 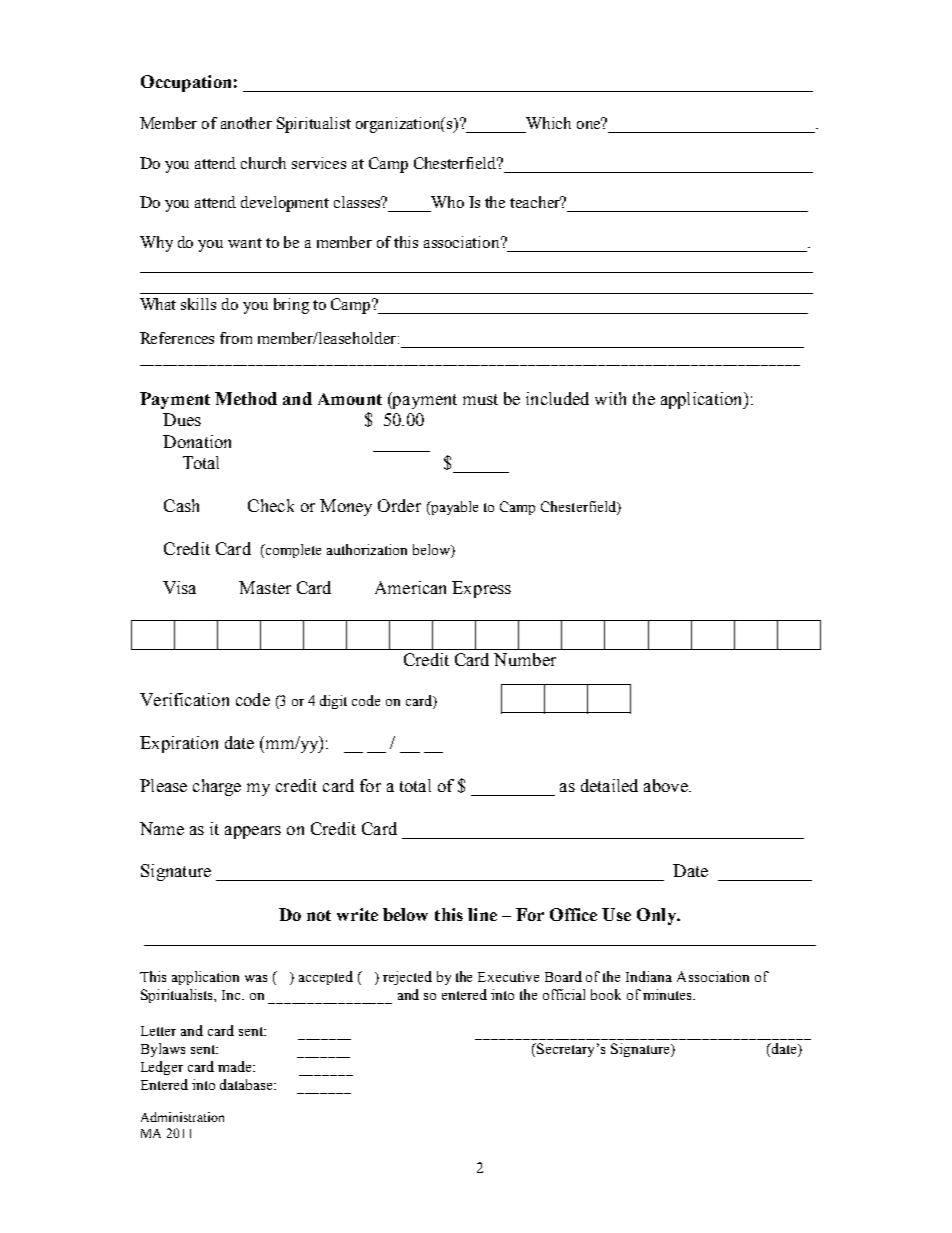 I want to click on made, so click(x=236, y=1066).
